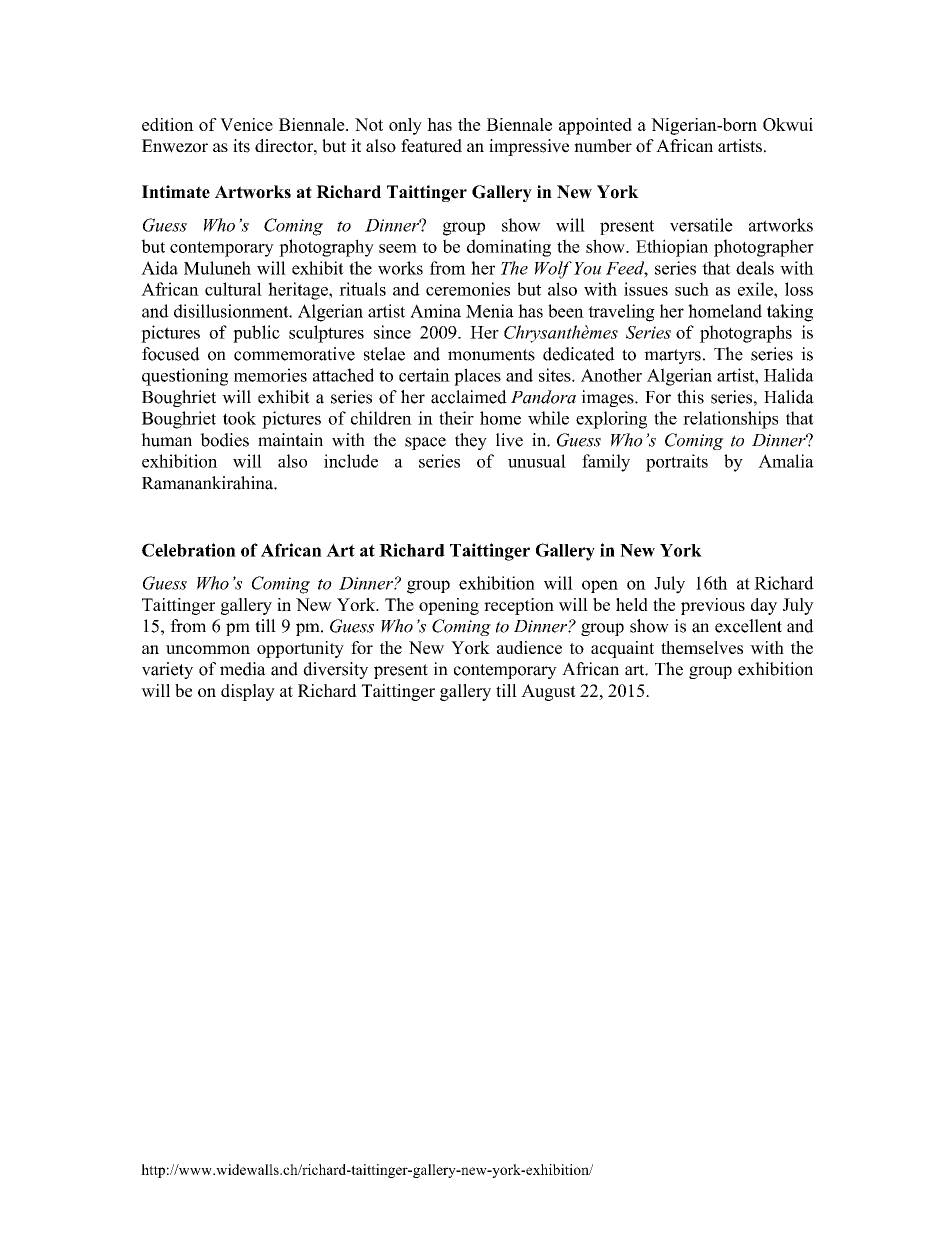 Image resolution: width=952 pixels, height=1233 pixels. What do you see at coordinates (243, 669) in the page?
I see `media` at bounding box center [243, 669].
